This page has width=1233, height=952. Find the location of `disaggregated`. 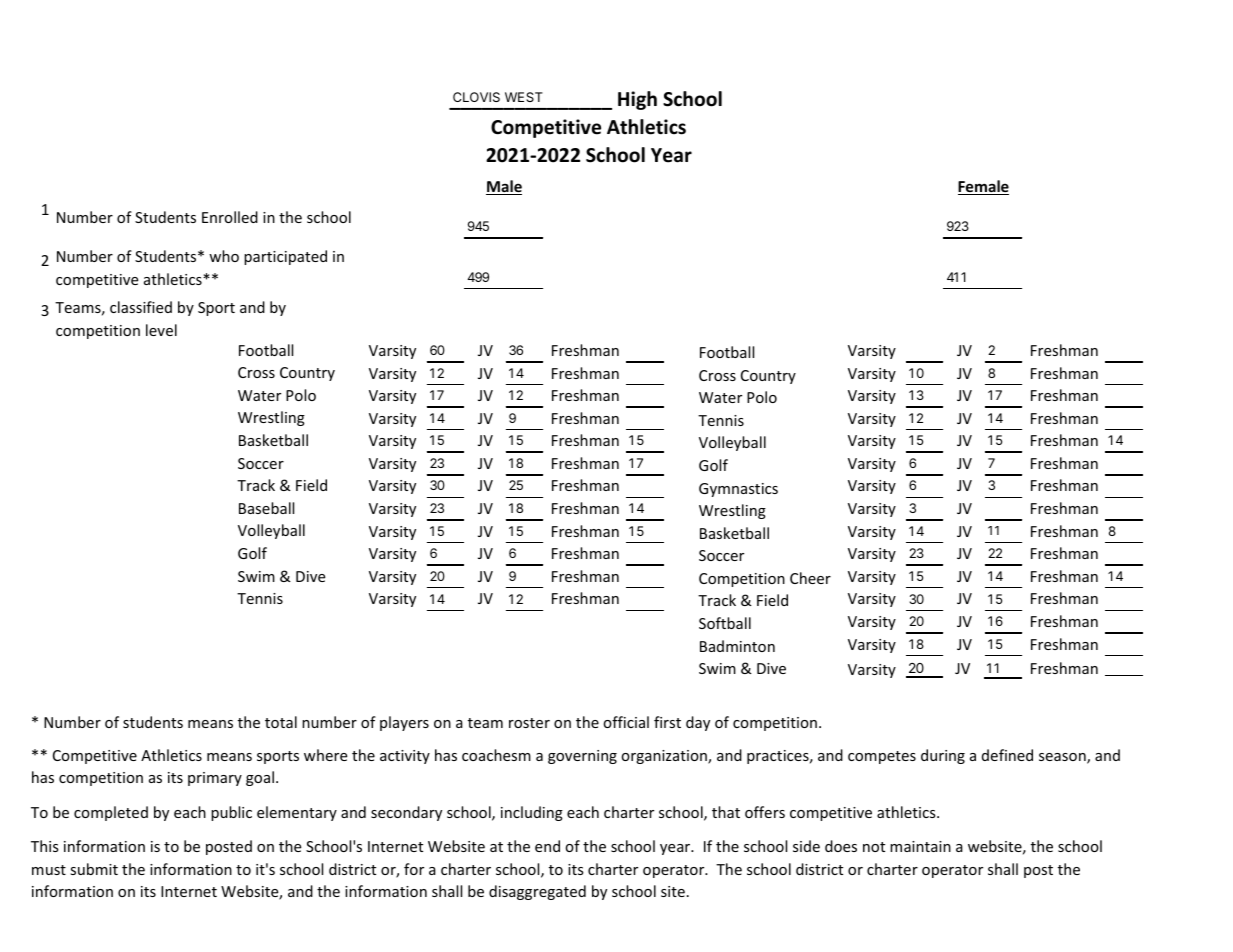

disaggregated is located at coordinates (537, 892).
